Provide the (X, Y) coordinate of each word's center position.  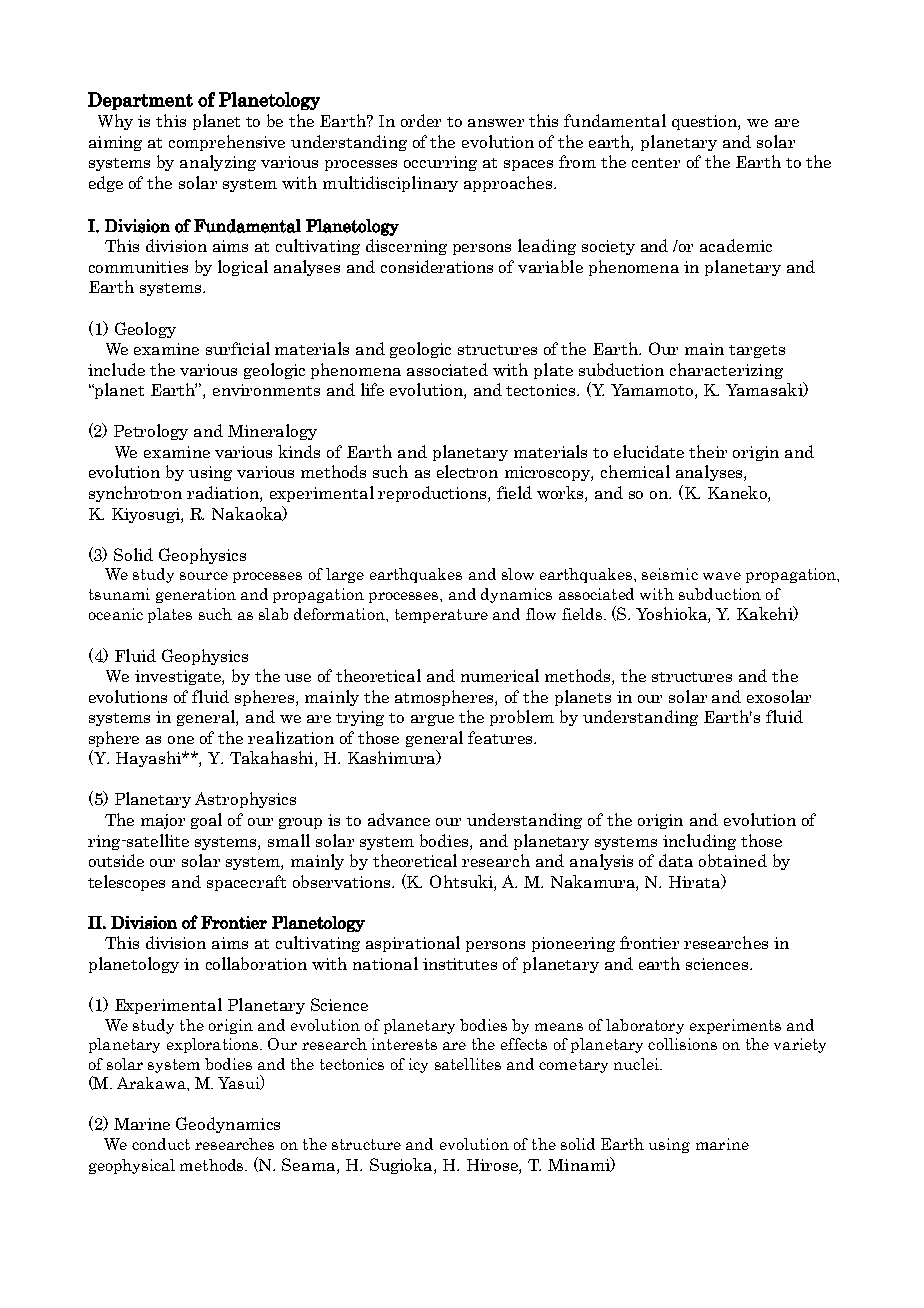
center (656, 163)
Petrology (151, 432)
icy (418, 1065)
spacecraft (246, 883)
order (421, 120)
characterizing (726, 371)
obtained (733, 860)
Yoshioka (672, 615)
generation (196, 595)
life (372, 389)
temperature (441, 616)
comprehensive (227, 143)
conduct (161, 1144)
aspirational (413, 944)
